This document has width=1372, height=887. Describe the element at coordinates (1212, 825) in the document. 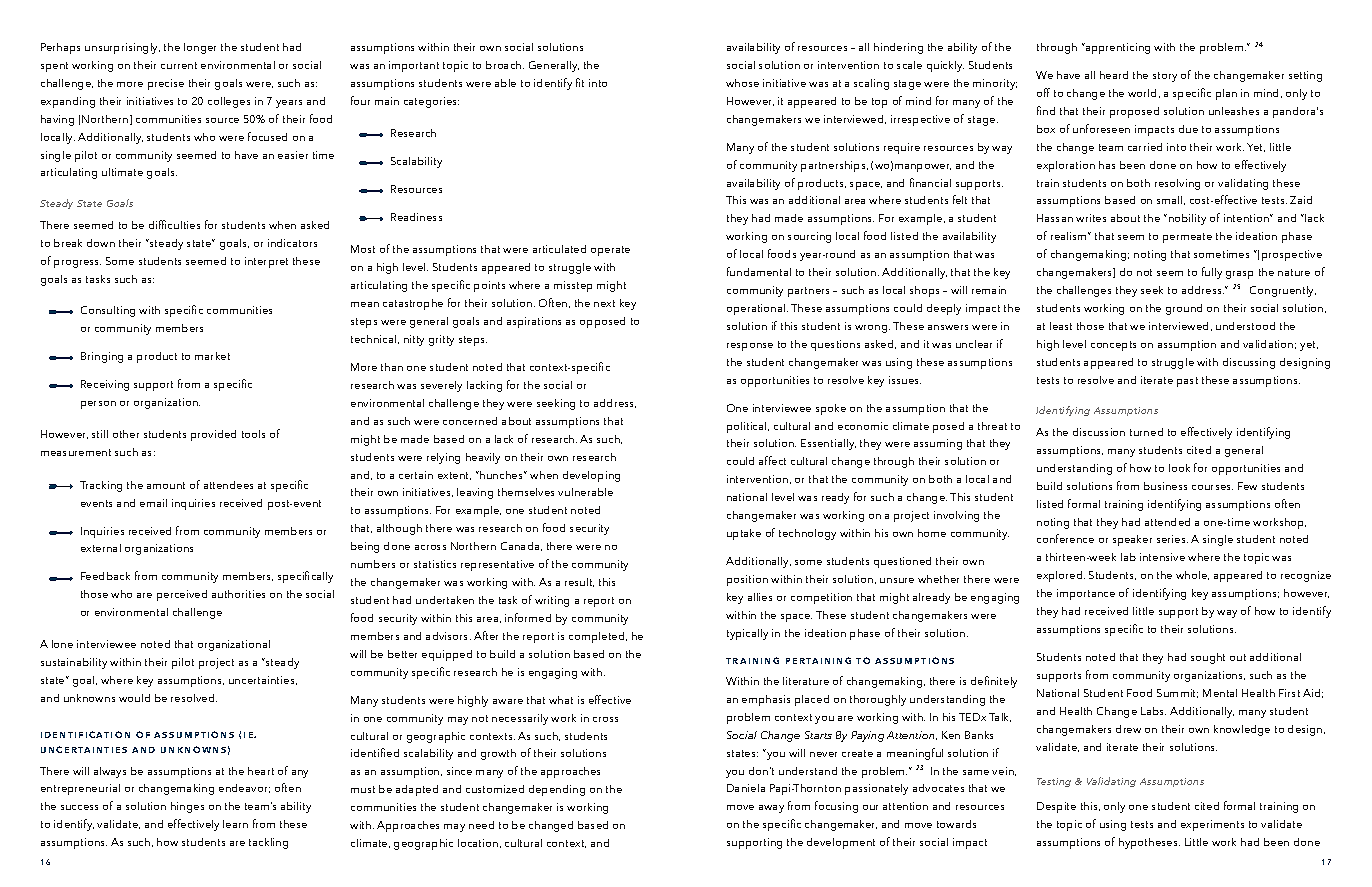

I see `experiments` at that location.
